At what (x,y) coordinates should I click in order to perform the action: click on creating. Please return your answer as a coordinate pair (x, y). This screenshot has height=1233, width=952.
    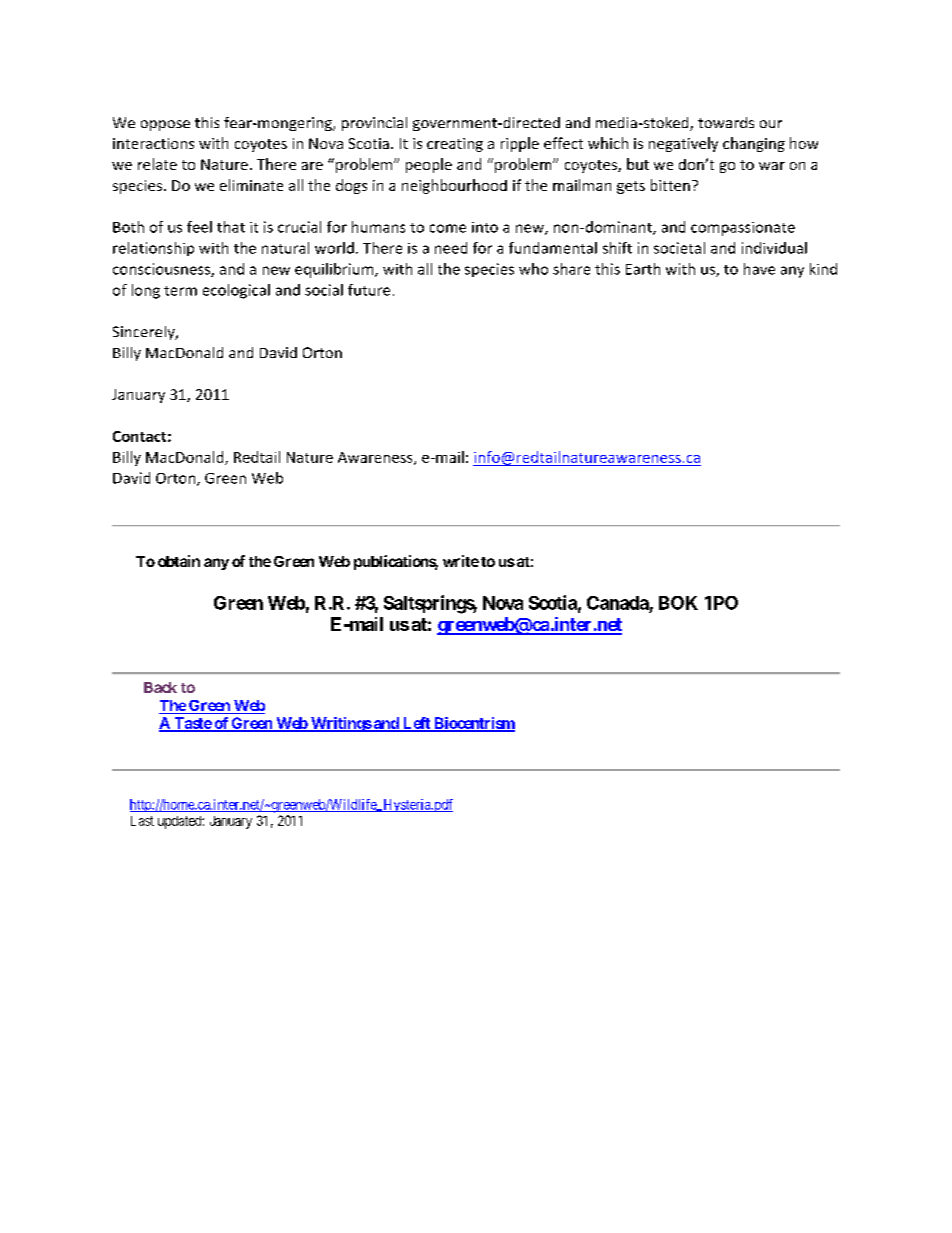
    Looking at the image, I should click on (455, 145).
